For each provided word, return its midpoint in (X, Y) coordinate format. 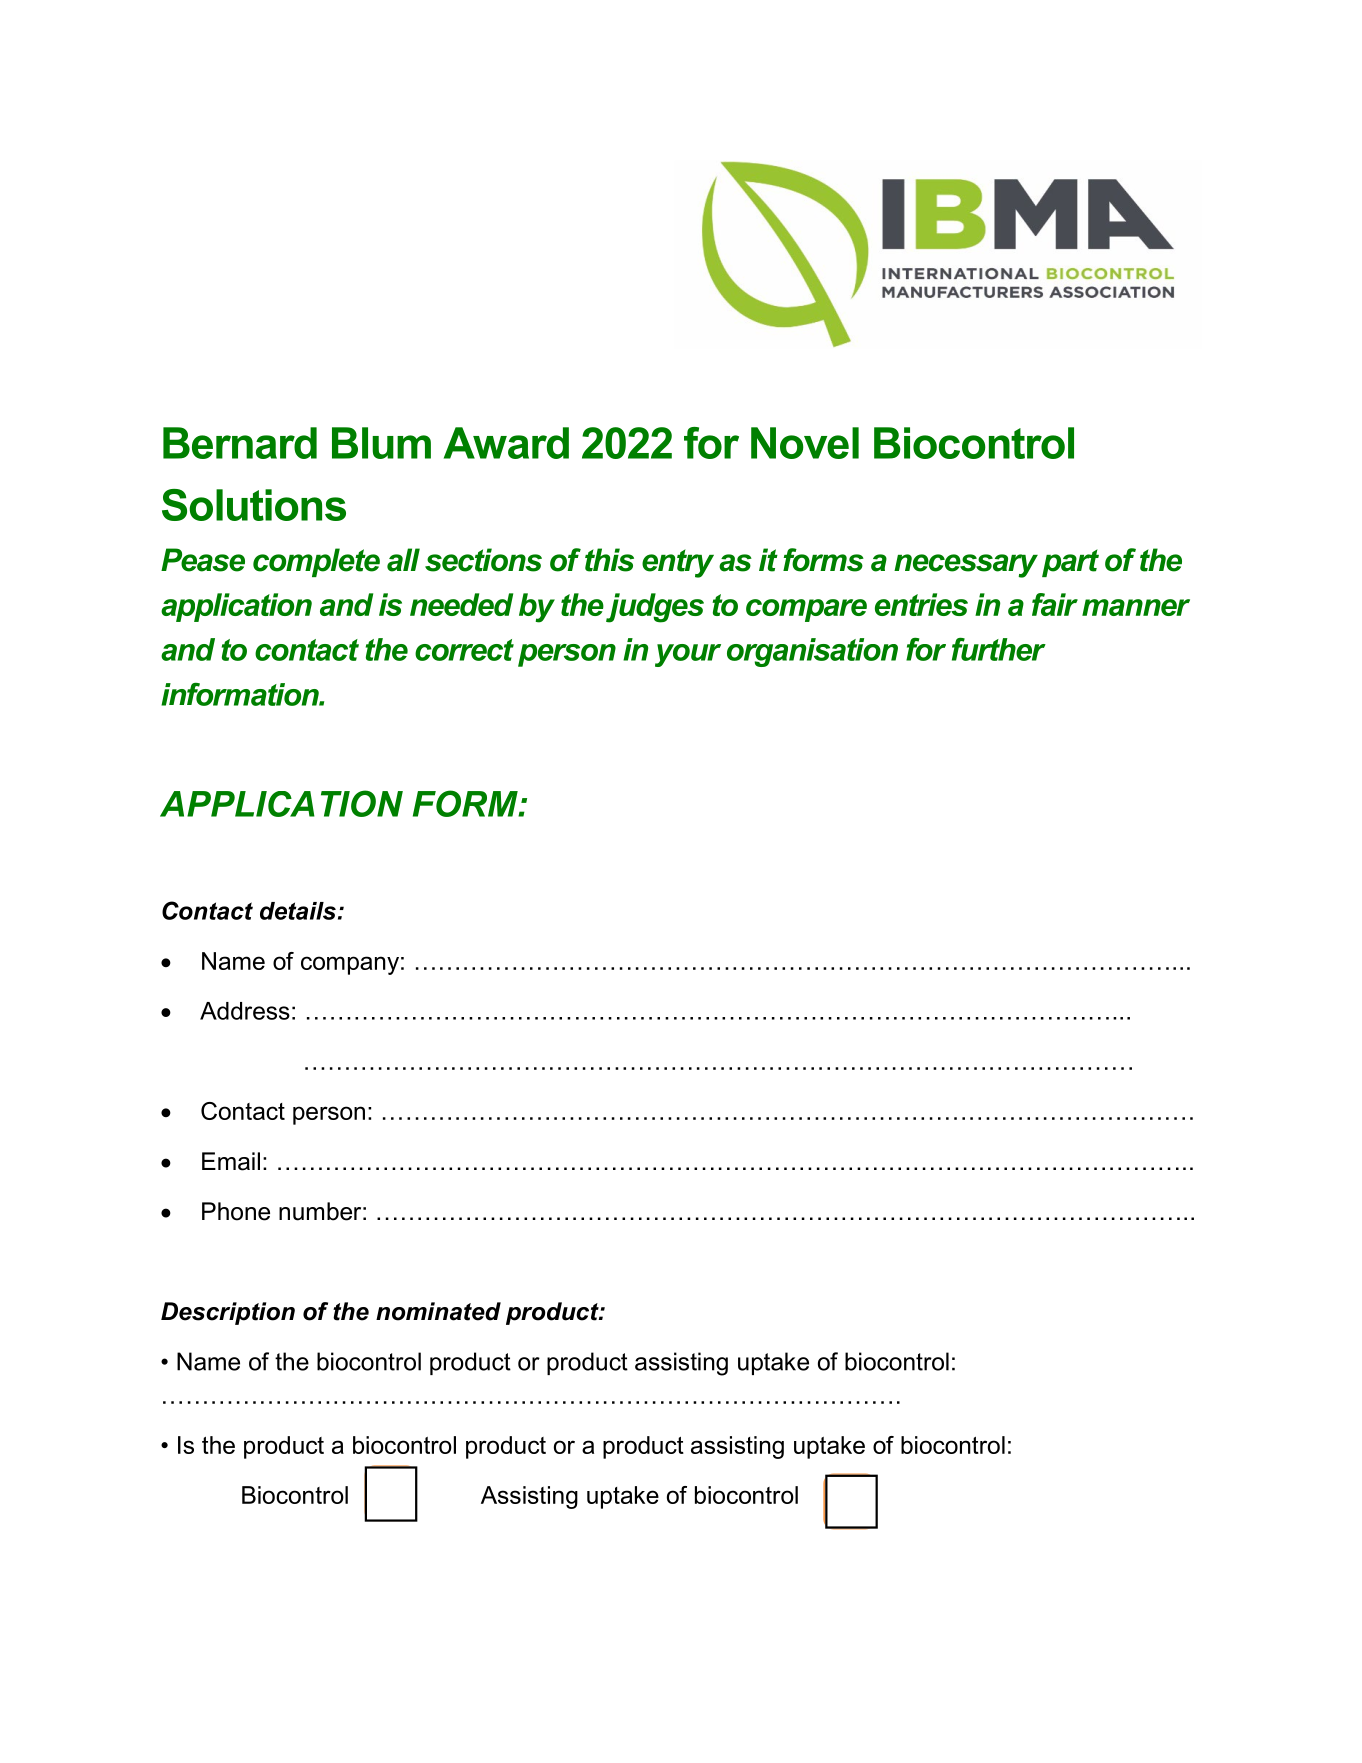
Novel (805, 443)
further (999, 649)
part (1070, 563)
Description (228, 1313)
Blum (381, 443)
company (350, 965)
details (298, 911)
